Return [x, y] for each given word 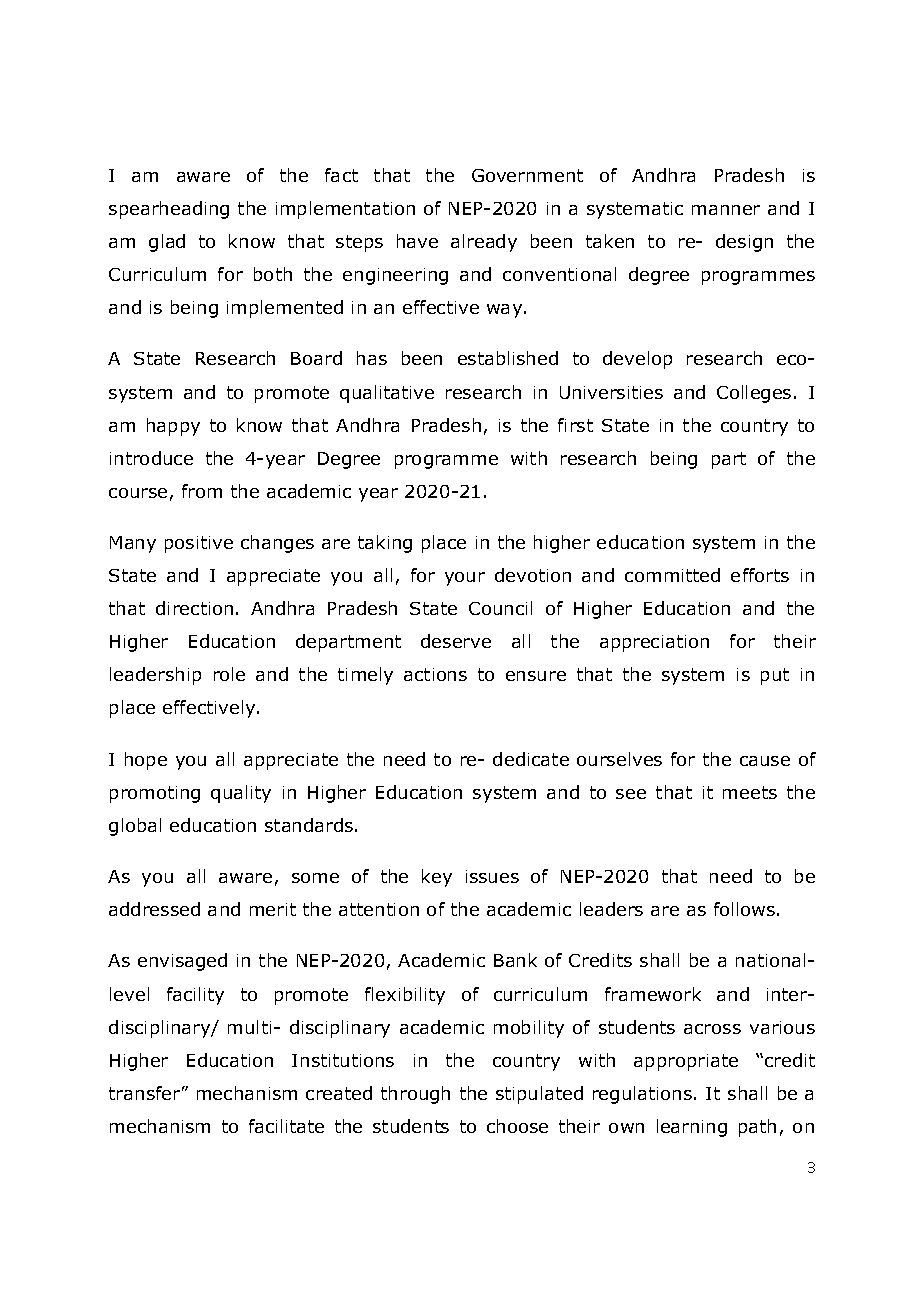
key [437, 878]
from [202, 491]
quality [241, 794]
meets [750, 792]
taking [385, 544]
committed [672, 575]
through [415, 1095]
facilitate [286, 1126]
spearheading [169, 210]
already [484, 243]
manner [726, 210]
